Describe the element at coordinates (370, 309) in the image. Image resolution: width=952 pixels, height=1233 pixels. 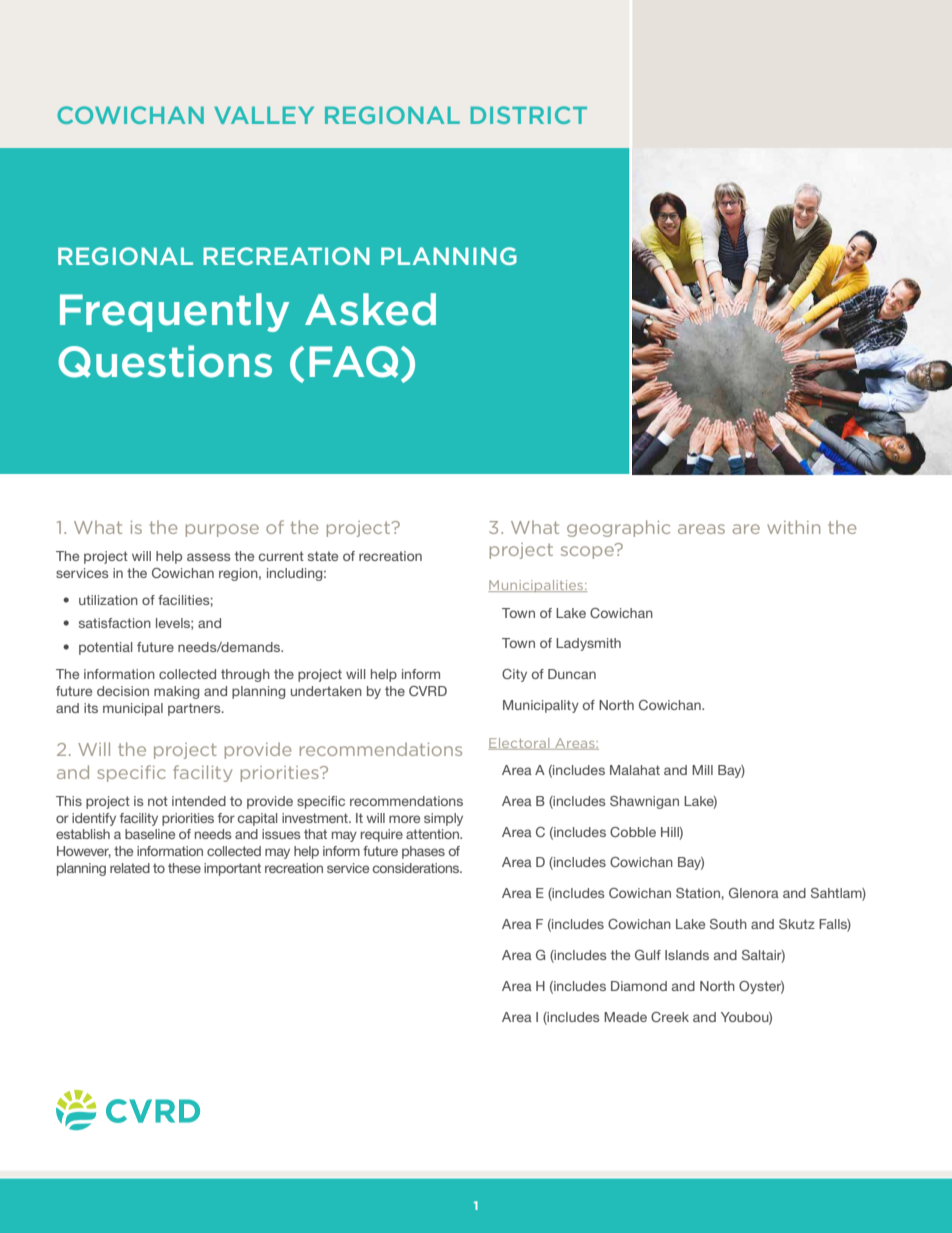
I see `Asked` at that location.
